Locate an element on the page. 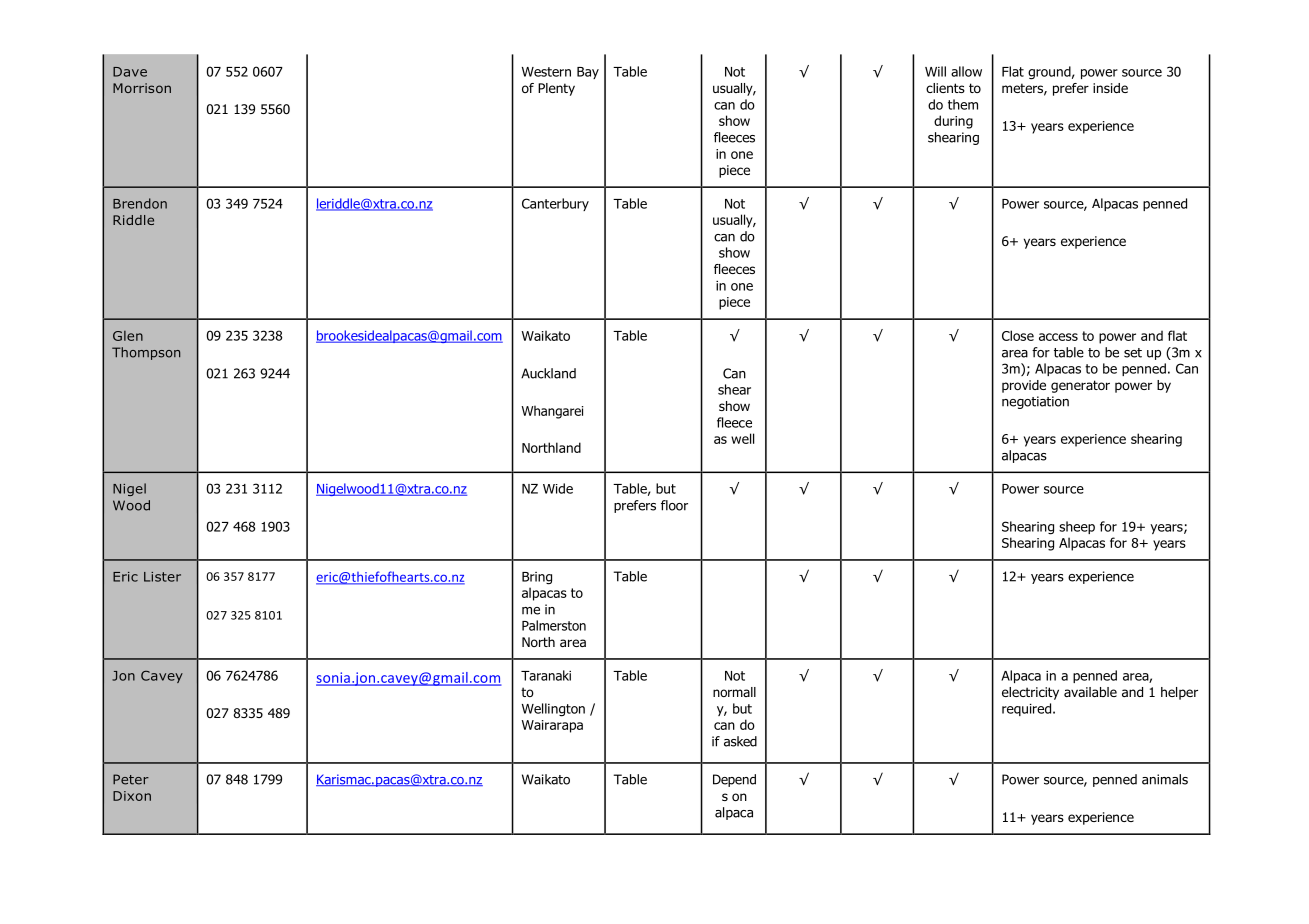 This image has width=1309, height=924. Wide is located at coordinates (558, 488).
